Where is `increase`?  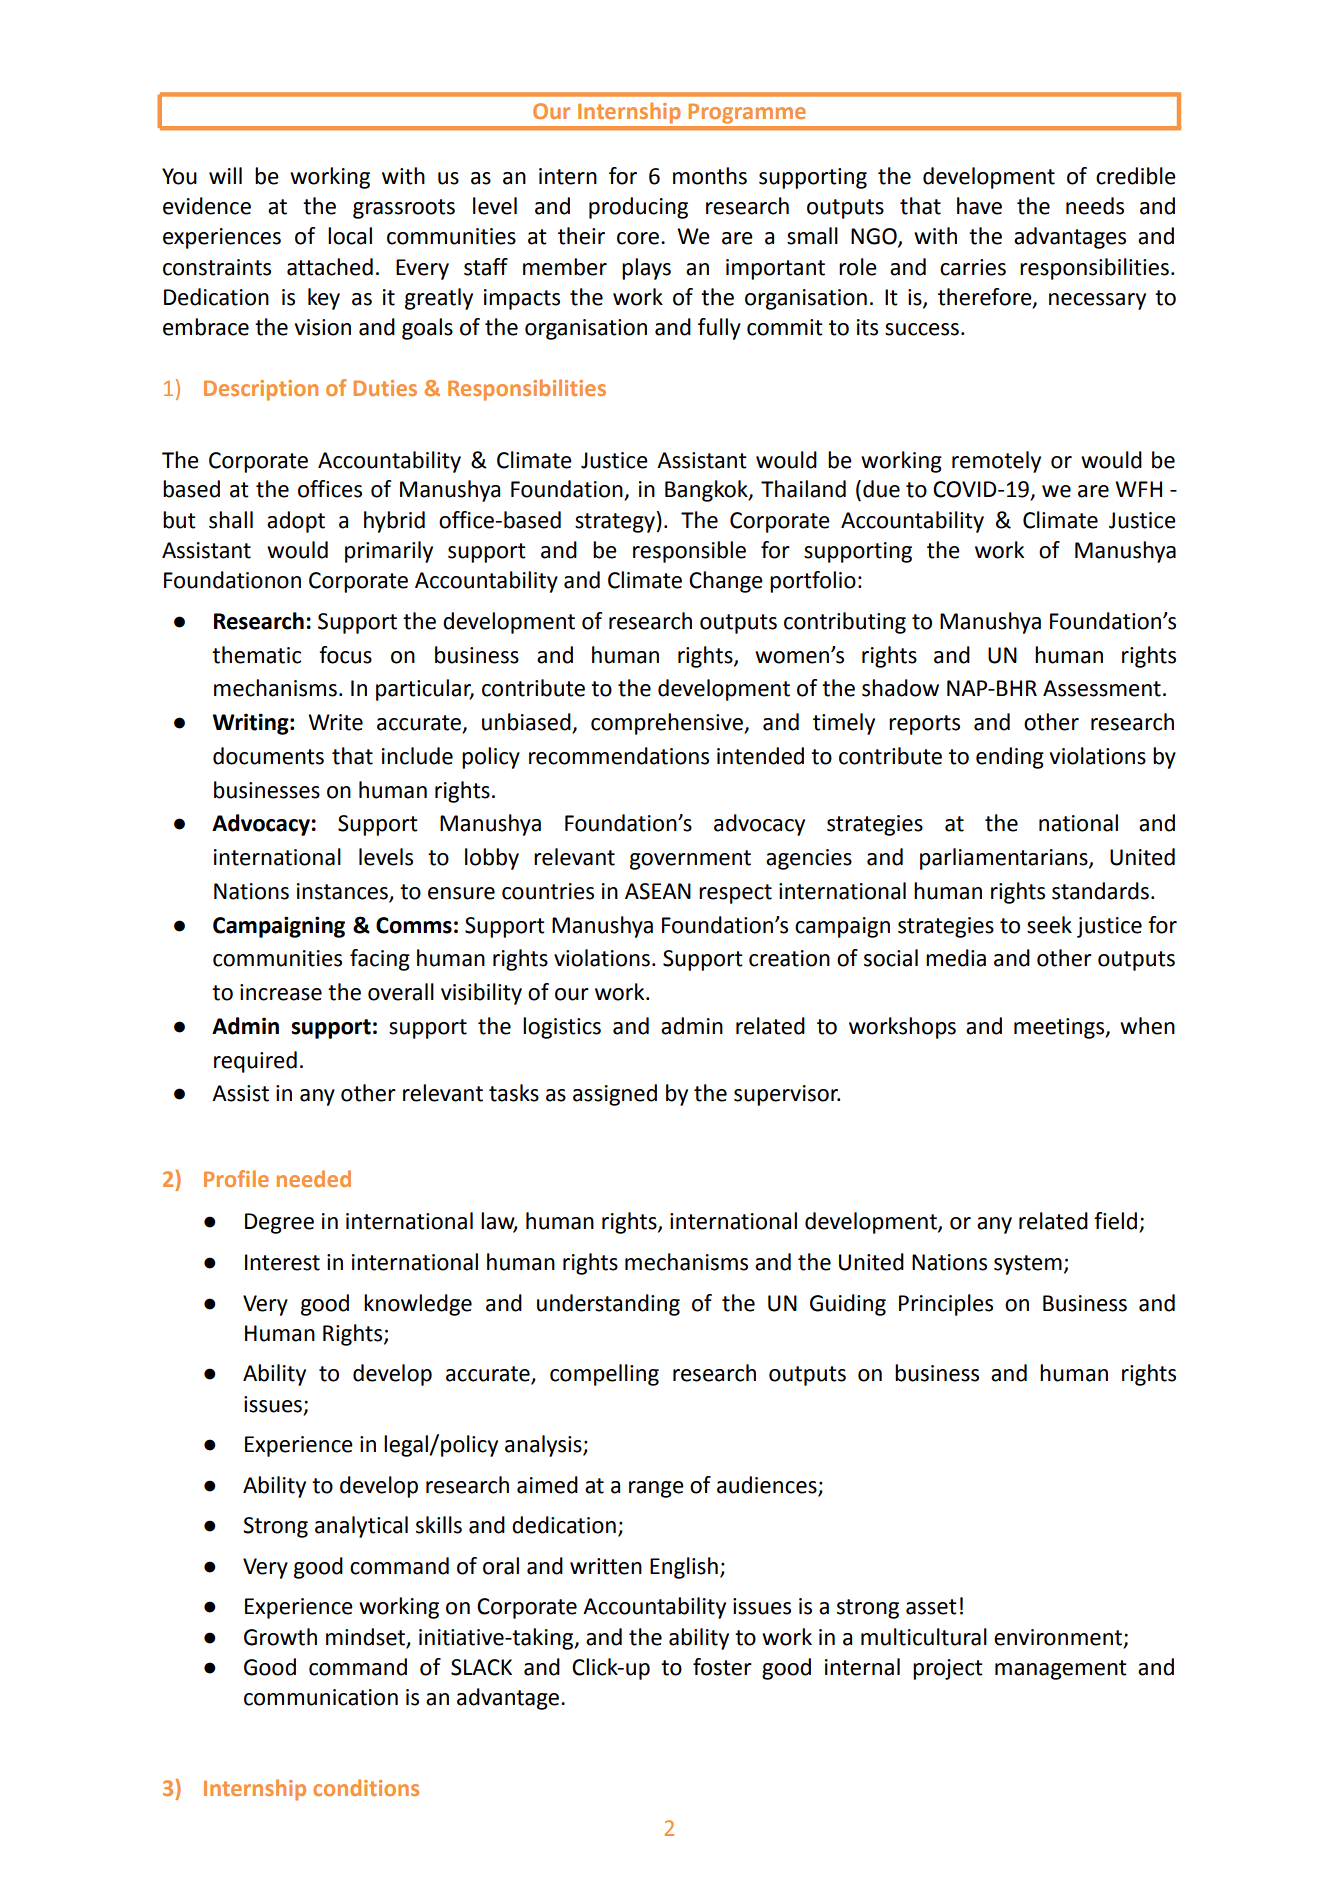 increase is located at coordinates (281, 992).
